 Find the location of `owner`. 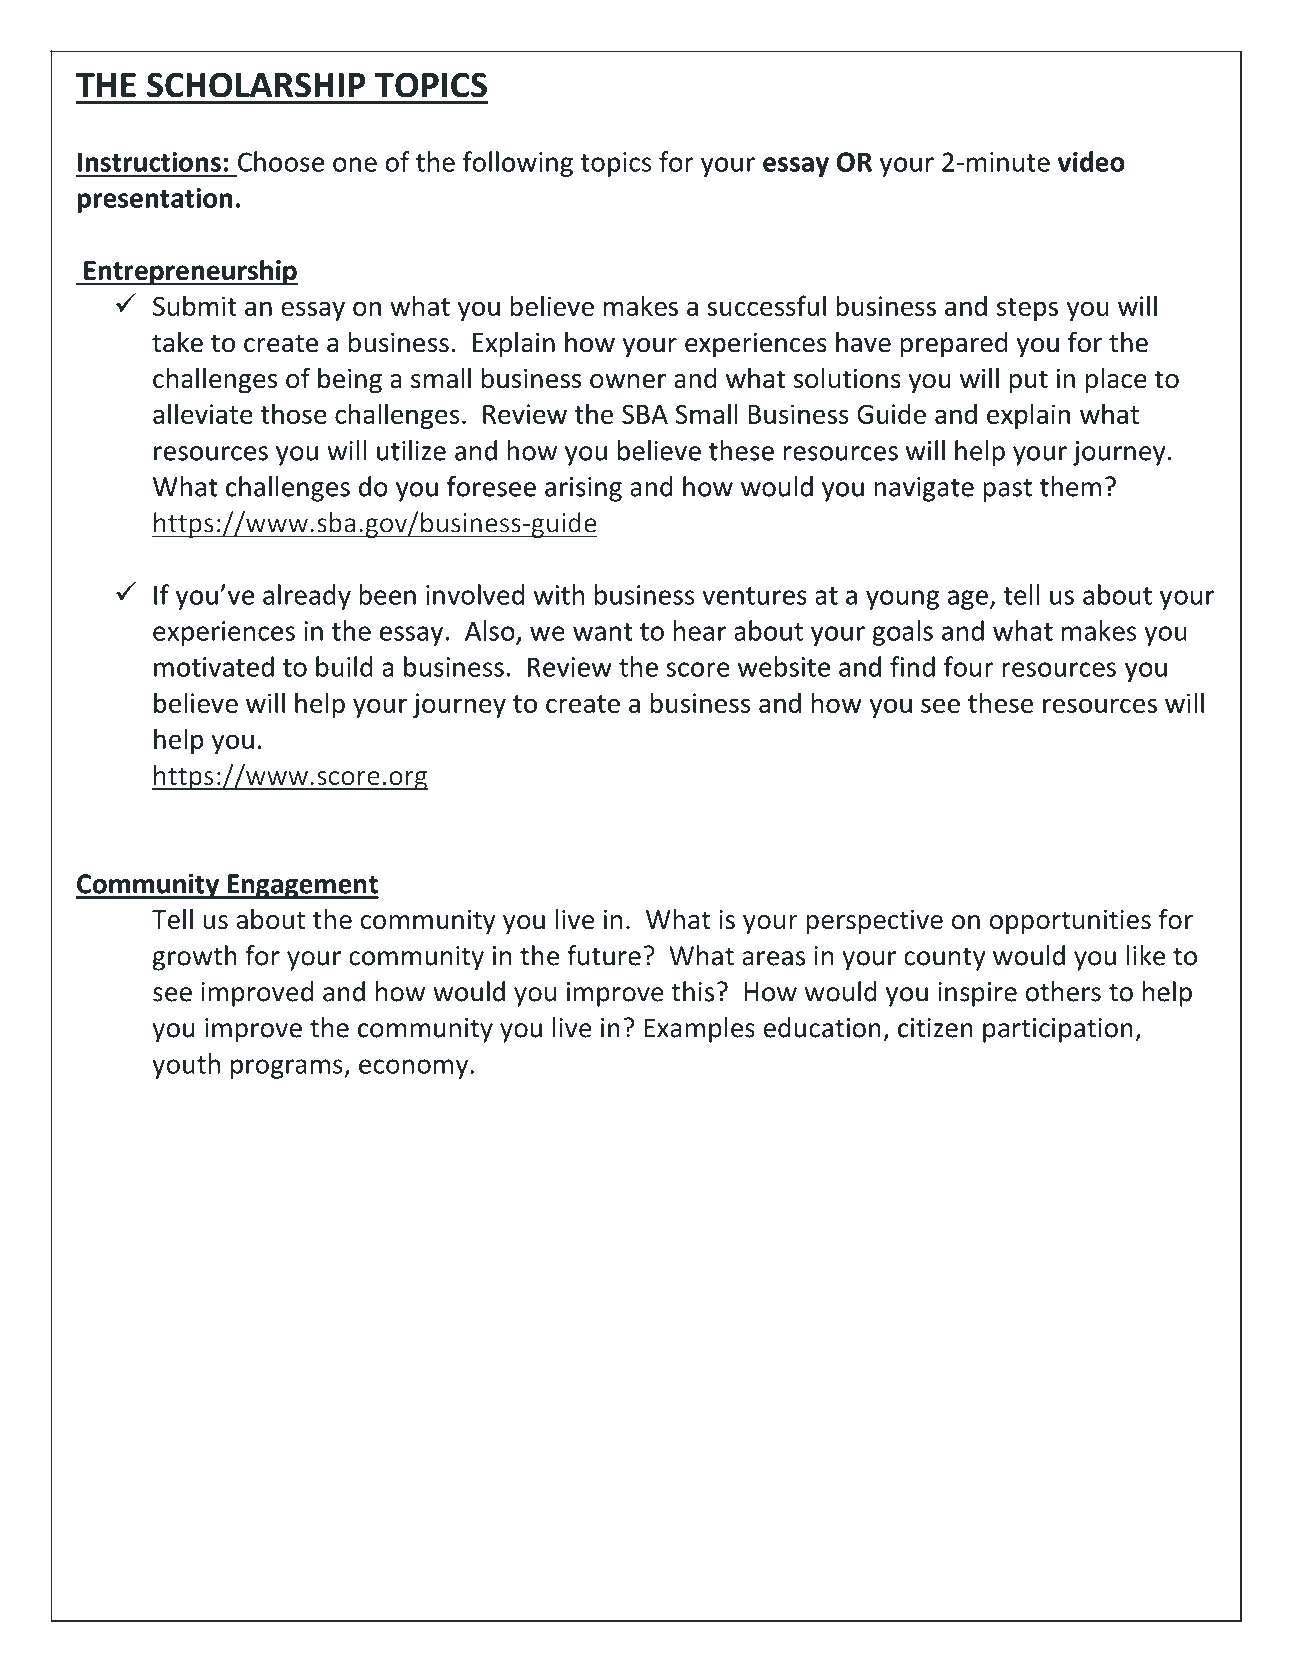

owner is located at coordinates (628, 381).
